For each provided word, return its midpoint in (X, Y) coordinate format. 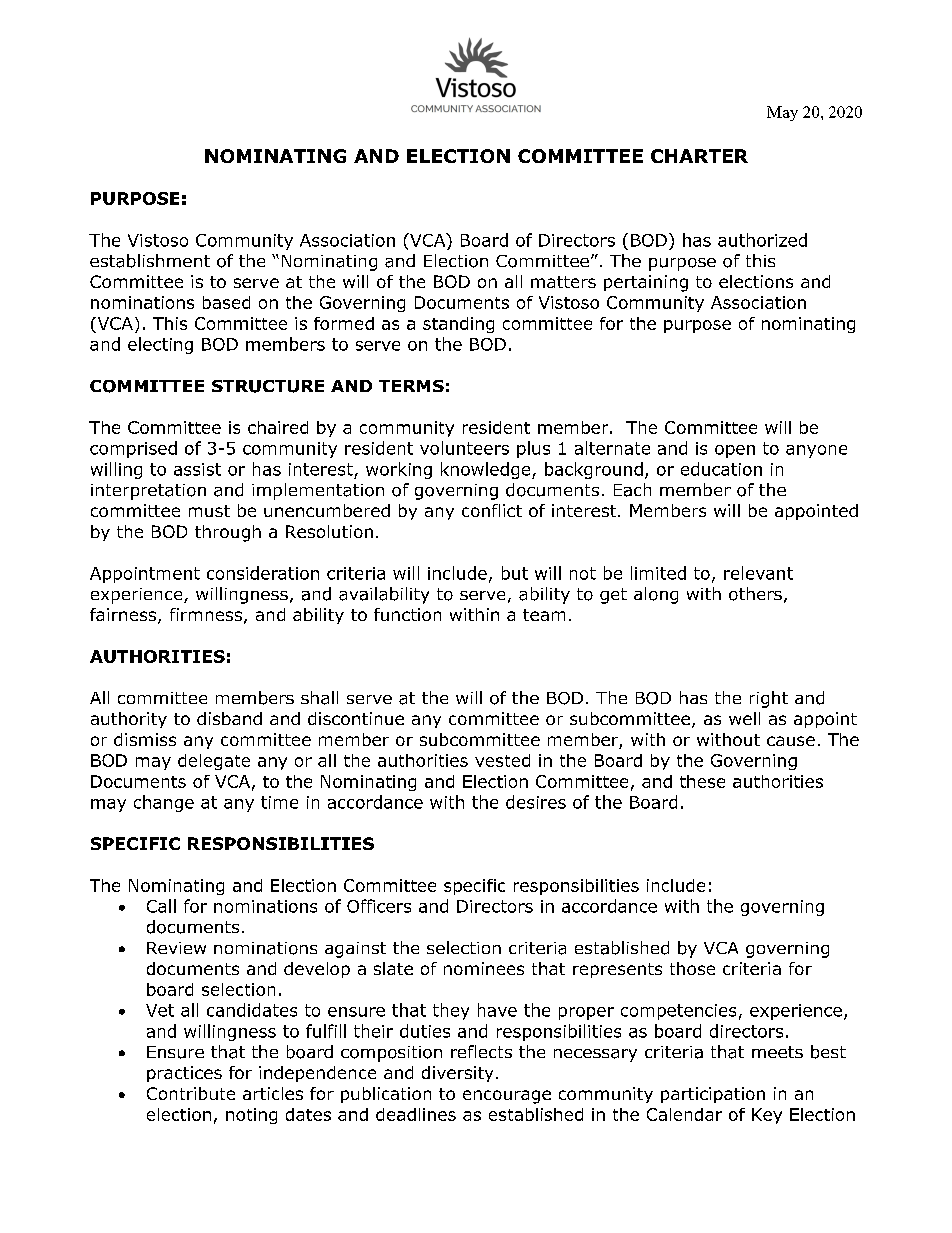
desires (536, 802)
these (702, 781)
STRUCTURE (268, 386)
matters (563, 282)
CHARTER (699, 156)
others (755, 594)
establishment (150, 261)
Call (161, 906)
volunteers (464, 448)
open (735, 451)
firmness (206, 614)
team (544, 615)
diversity (457, 1074)
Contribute (191, 1093)
